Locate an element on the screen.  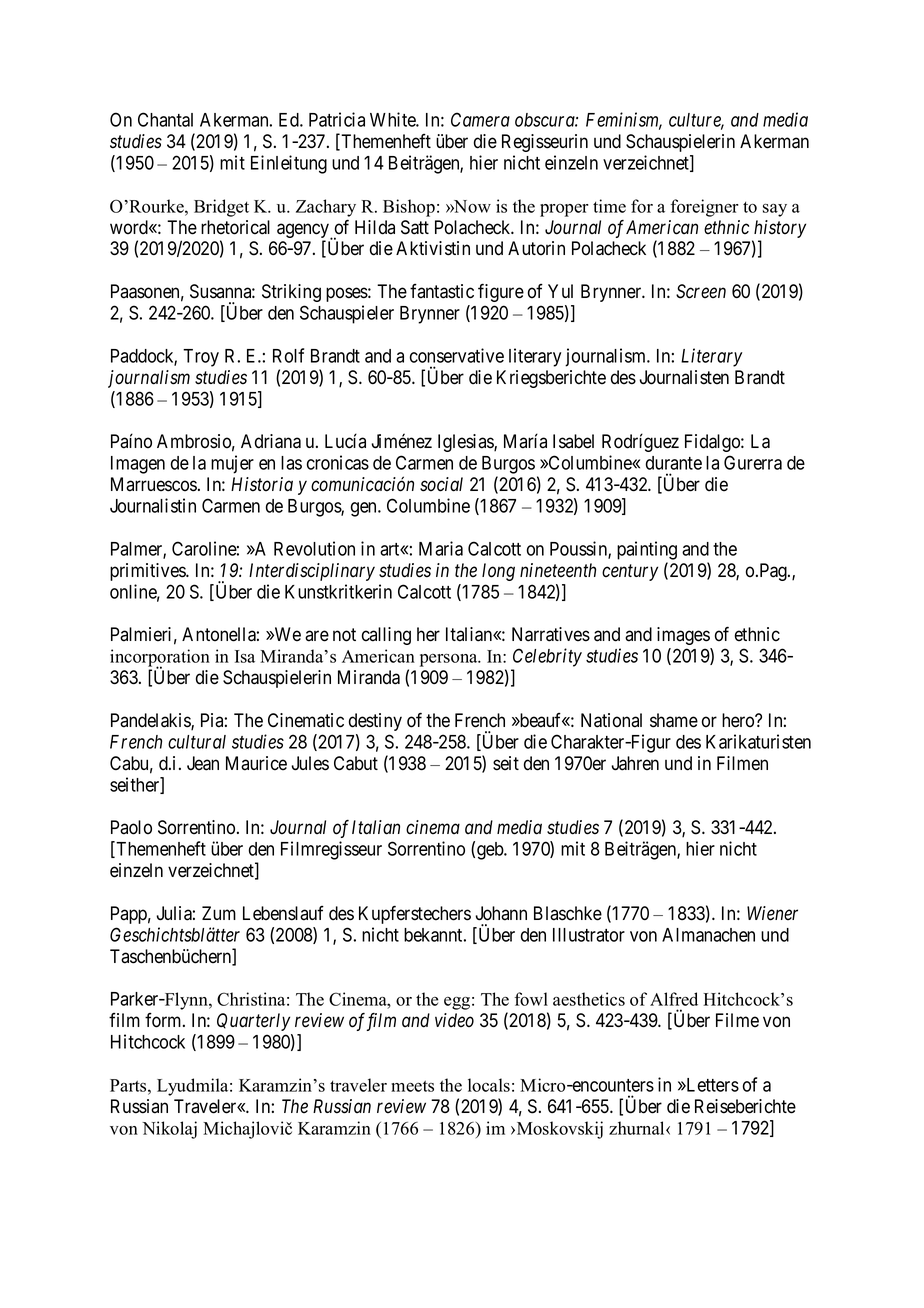
locals is located at coordinates (489, 1085).
